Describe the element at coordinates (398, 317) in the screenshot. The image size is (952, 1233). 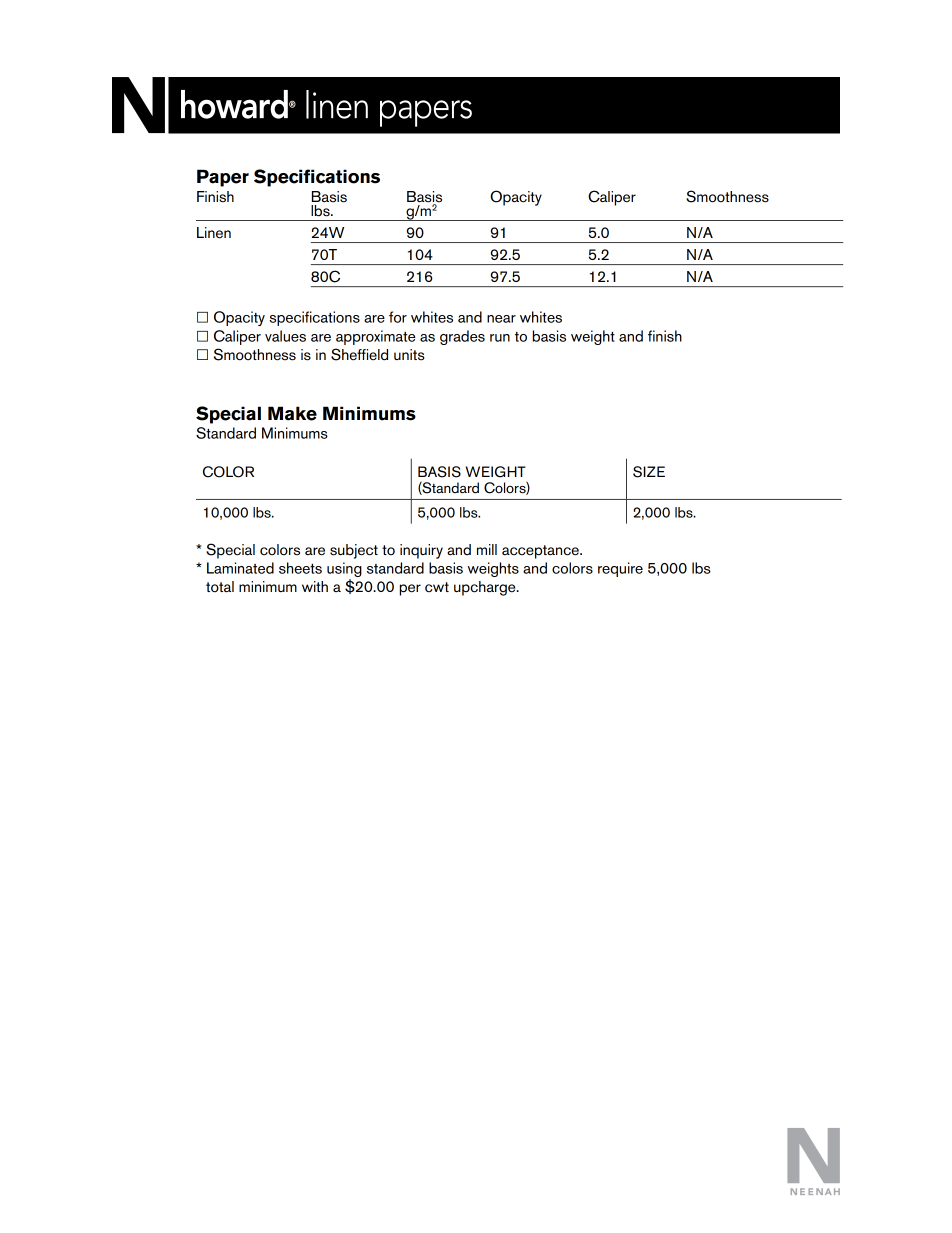
I see `for` at that location.
